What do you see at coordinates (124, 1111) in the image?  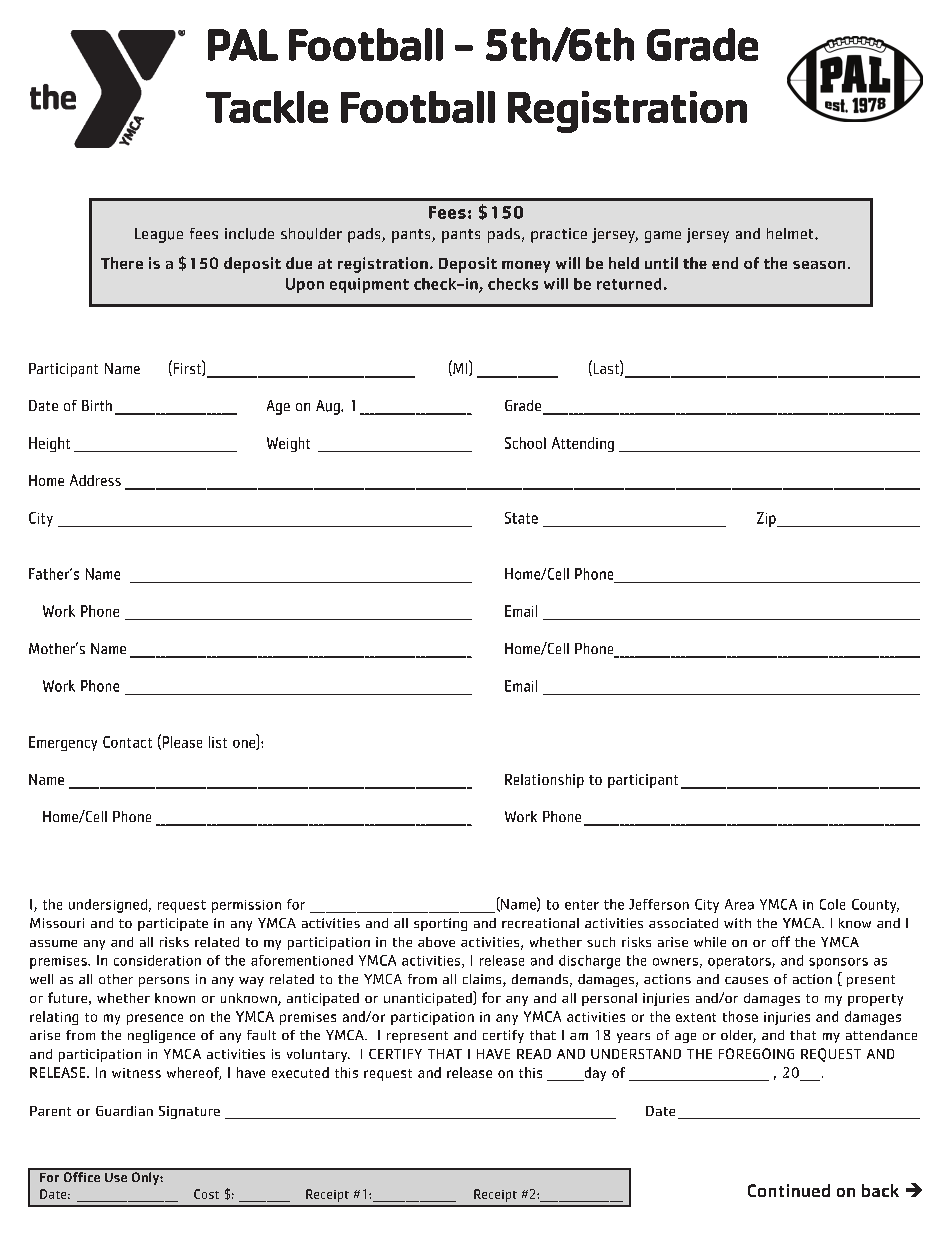 I see `Guardian` at bounding box center [124, 1111].
